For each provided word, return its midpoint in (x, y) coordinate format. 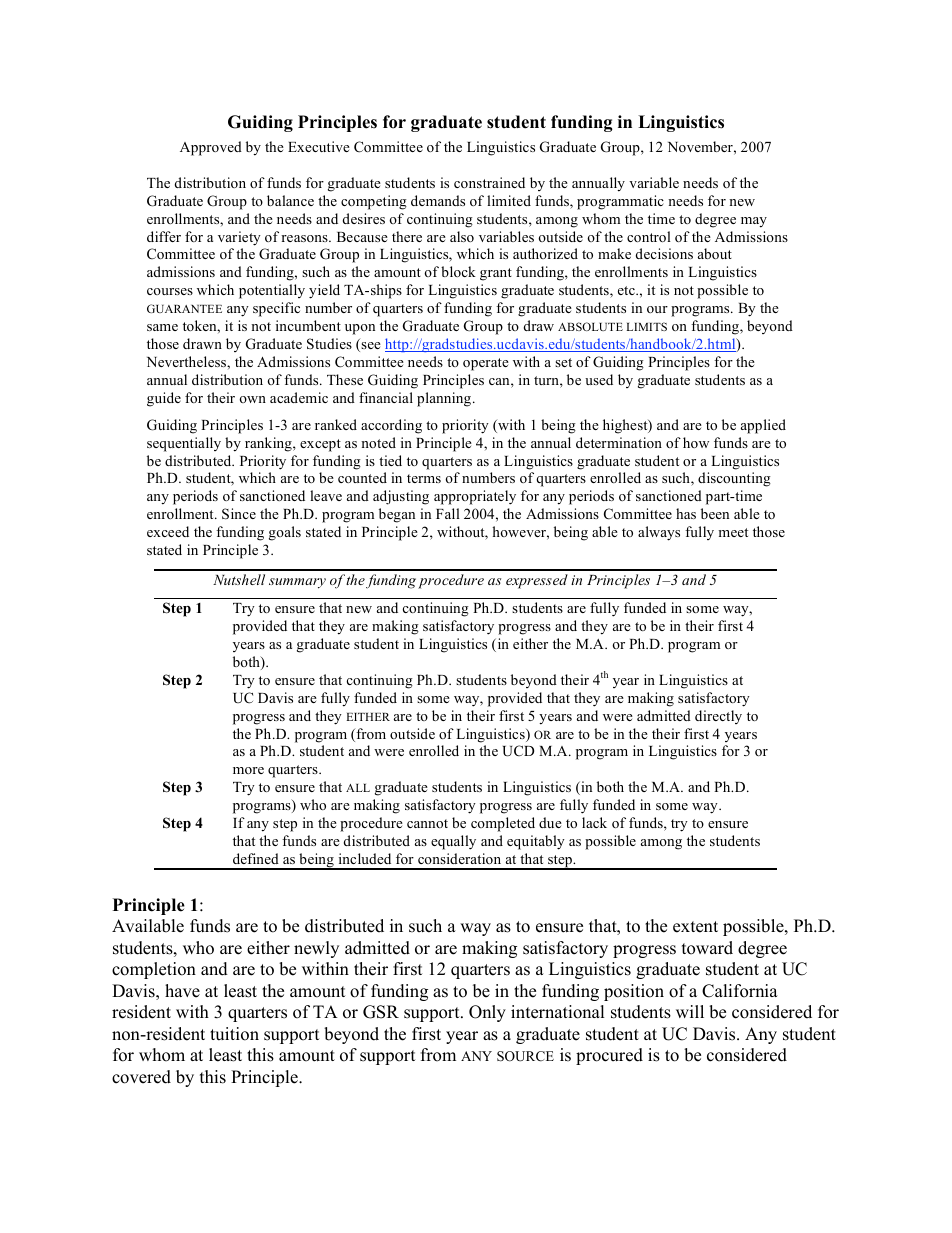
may (754, 222)
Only (487, 1013)
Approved (211, 148)
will (690, 1011)
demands (438, 200)
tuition (234, 1034)
